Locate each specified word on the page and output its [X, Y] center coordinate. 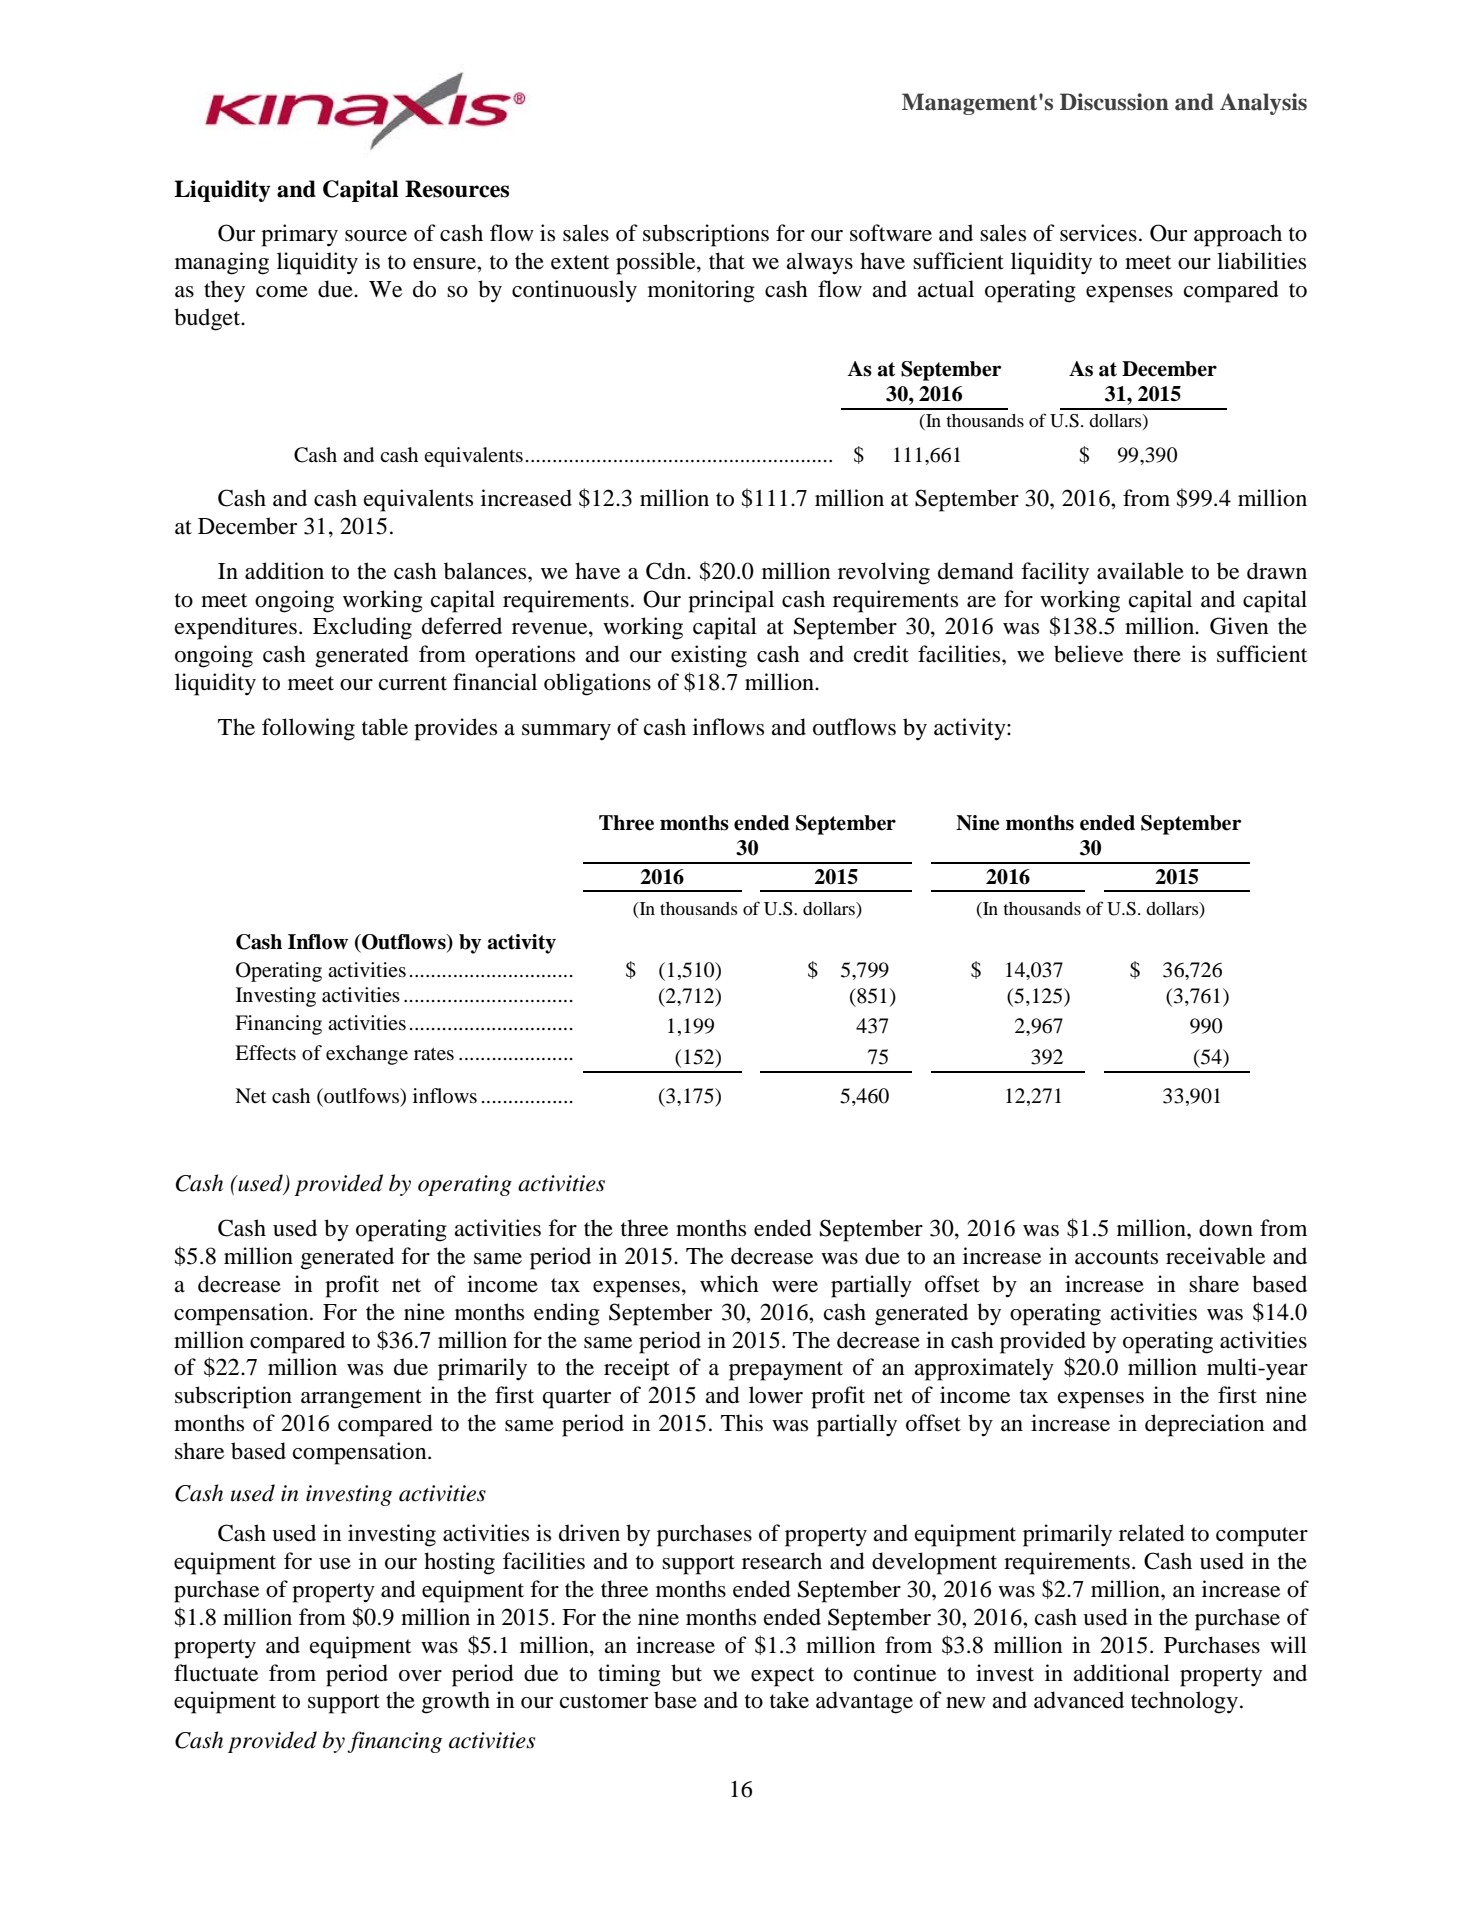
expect [783, 1677]
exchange [367, 1055]
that [727, 261]
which [729, 1283]
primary [299, 235]
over [420, 1676]
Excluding [362, 628]
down [1226, 1228]
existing [709, 656]
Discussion [1114, 102]
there [1157, 654]
